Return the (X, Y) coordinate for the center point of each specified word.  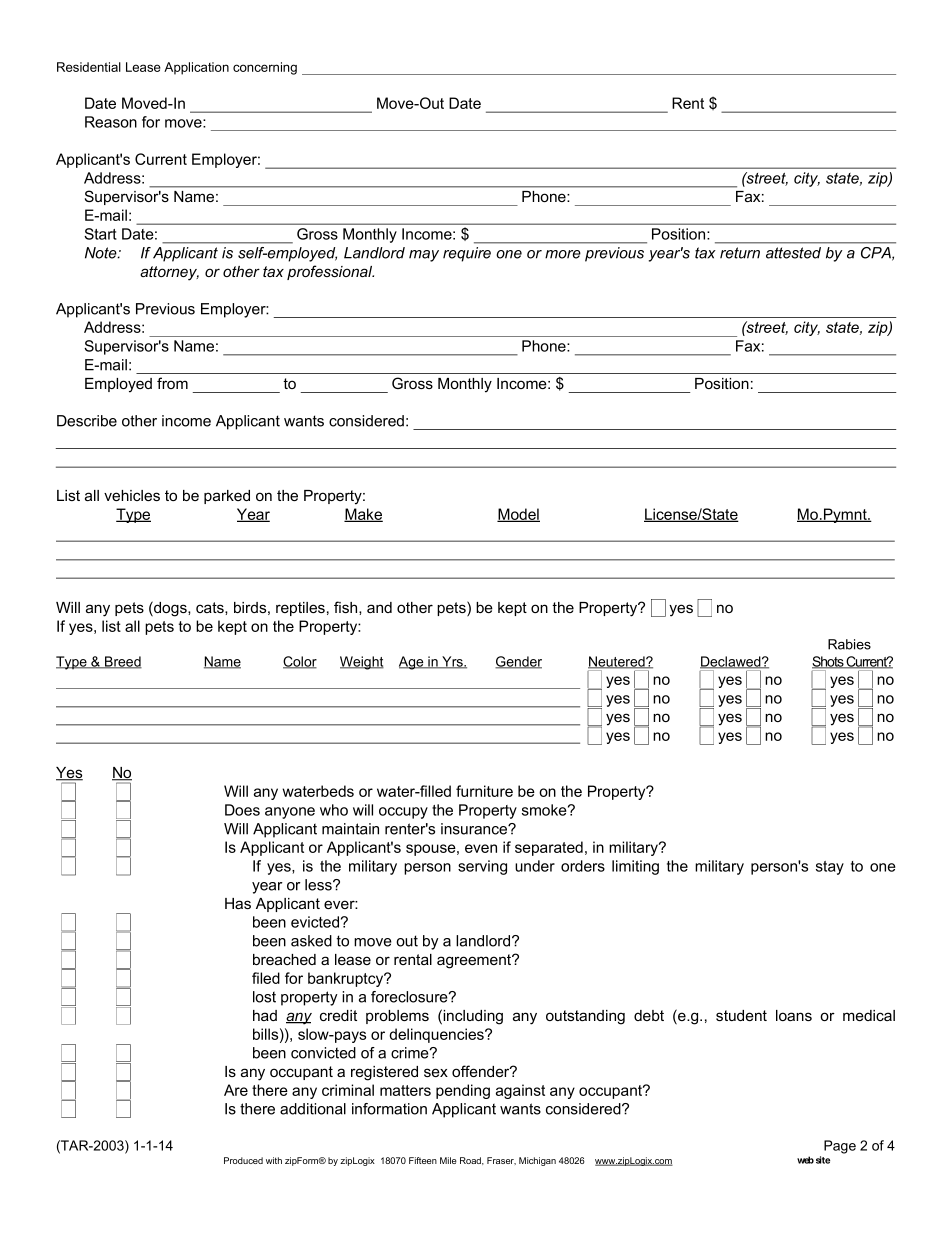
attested (793, 253)
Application (196, 68)
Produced (243, 1160)
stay (830, 868)
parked (227, 497)
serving (482, 867)
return (740, 253)
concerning (265, 68)
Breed (122, 662)
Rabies (849, 644)
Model (518, 515)
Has (238, 903)
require (467, 254)
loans (794, 1015)
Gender (518, 662)
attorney (169, 273)
